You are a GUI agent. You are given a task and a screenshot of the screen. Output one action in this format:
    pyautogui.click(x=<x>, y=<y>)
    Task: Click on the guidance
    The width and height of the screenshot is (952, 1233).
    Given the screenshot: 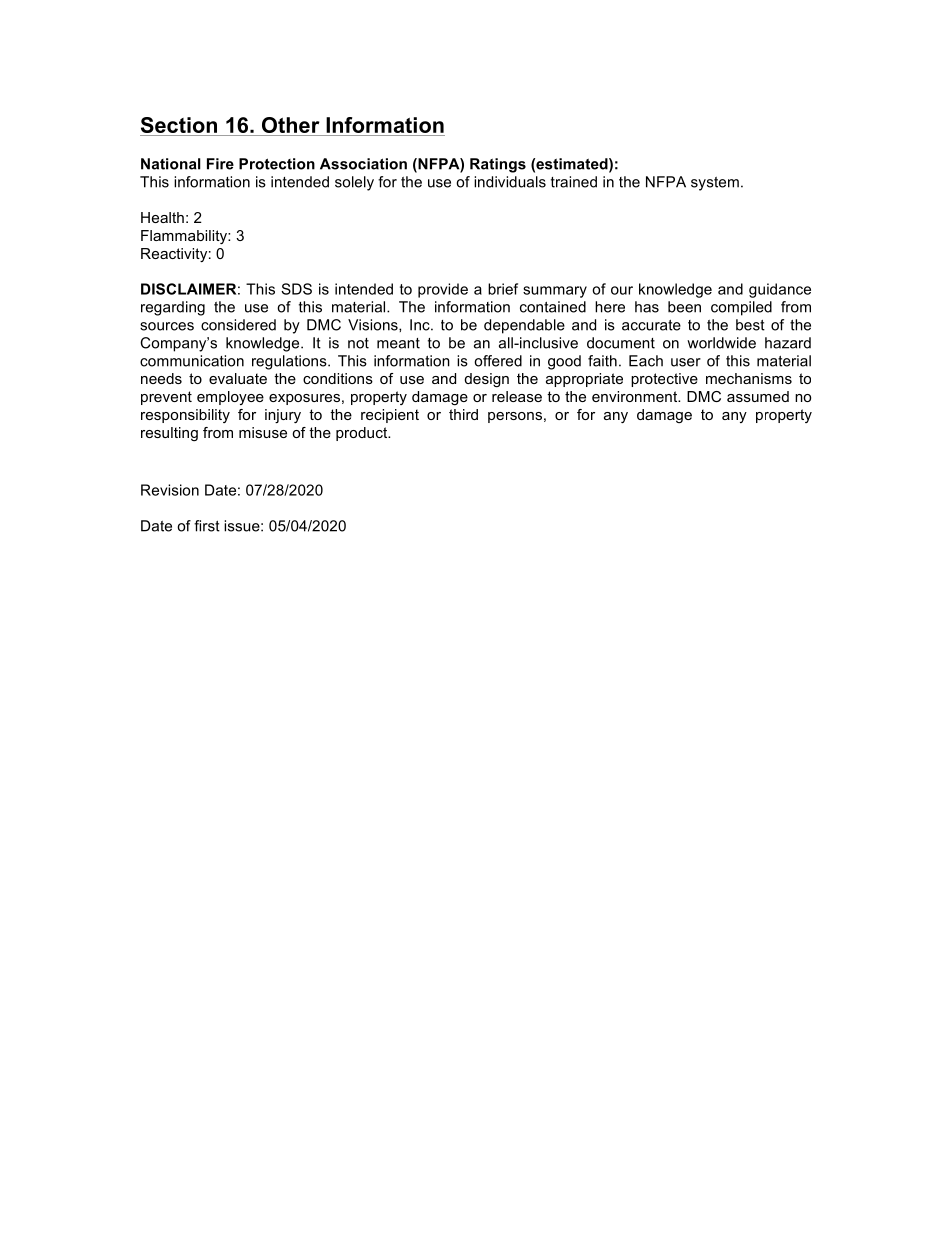 What is the action you would take?
    pyautogui.click(x=780, y=290)
